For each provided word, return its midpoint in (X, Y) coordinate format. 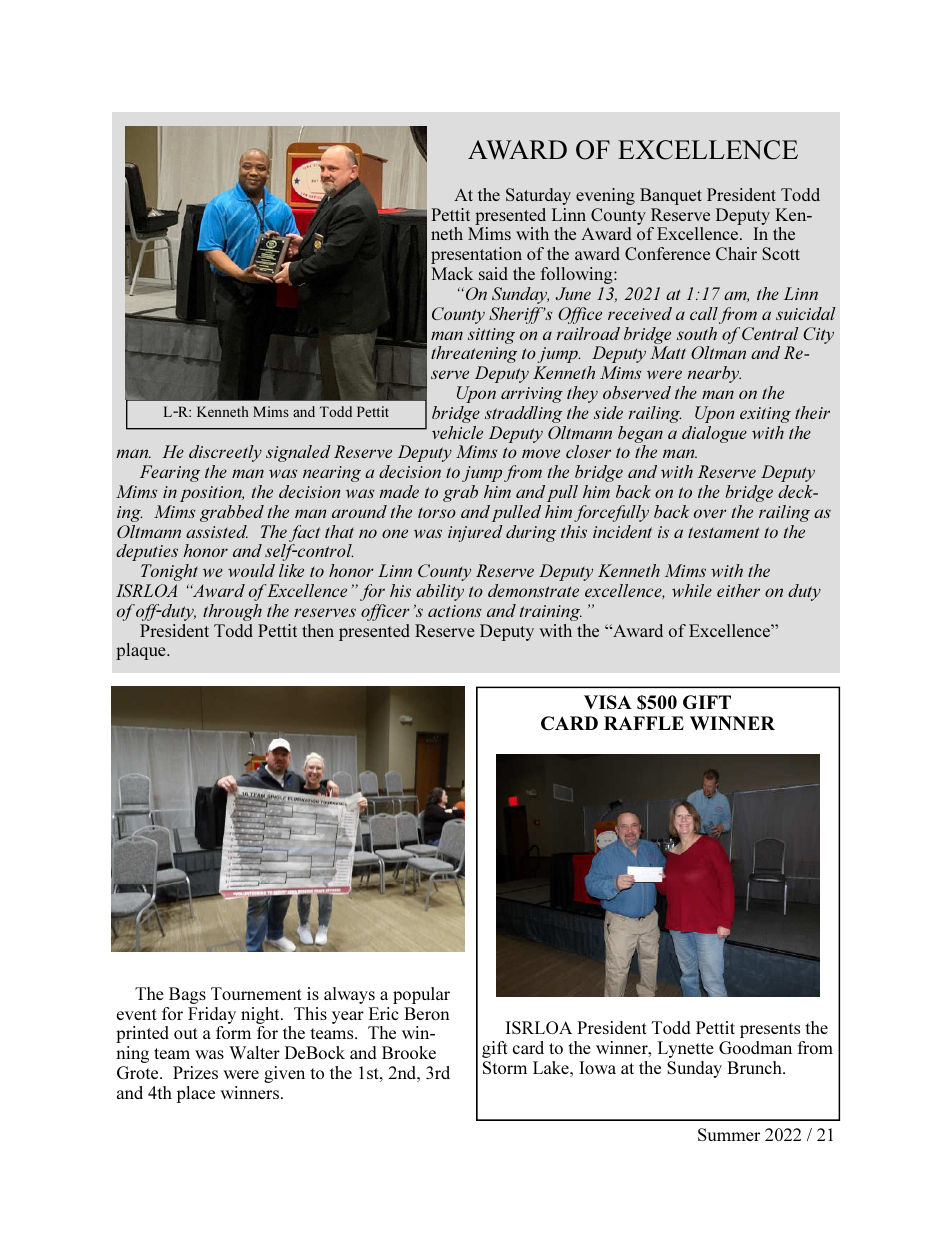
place (195, 1094)
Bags (187, 995)
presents (770, 1030)
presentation (476, 255)
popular (421, 995)
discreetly (225, 453)
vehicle (457, 432)
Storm (505, 1067)
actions (454, 611)
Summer (729, 1134)
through (232, 612)
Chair (736, 253)
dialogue (714, 434)
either (738, 590)
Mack (452, 273)
